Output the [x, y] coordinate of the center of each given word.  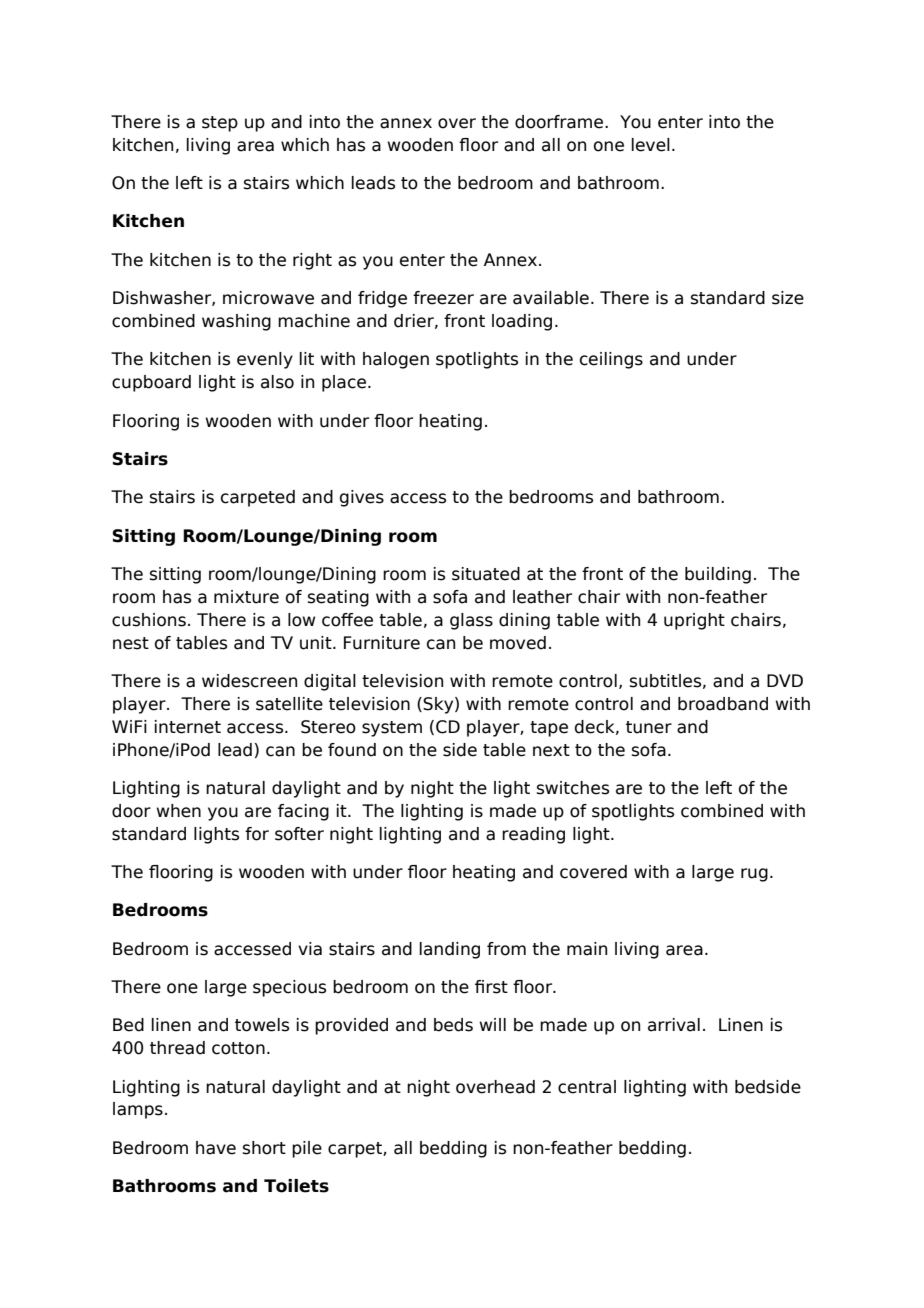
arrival [674, 1025]
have [216, 1148]
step [220, 124]
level [651, 145]
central [587, 1087]
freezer [443, 298]
